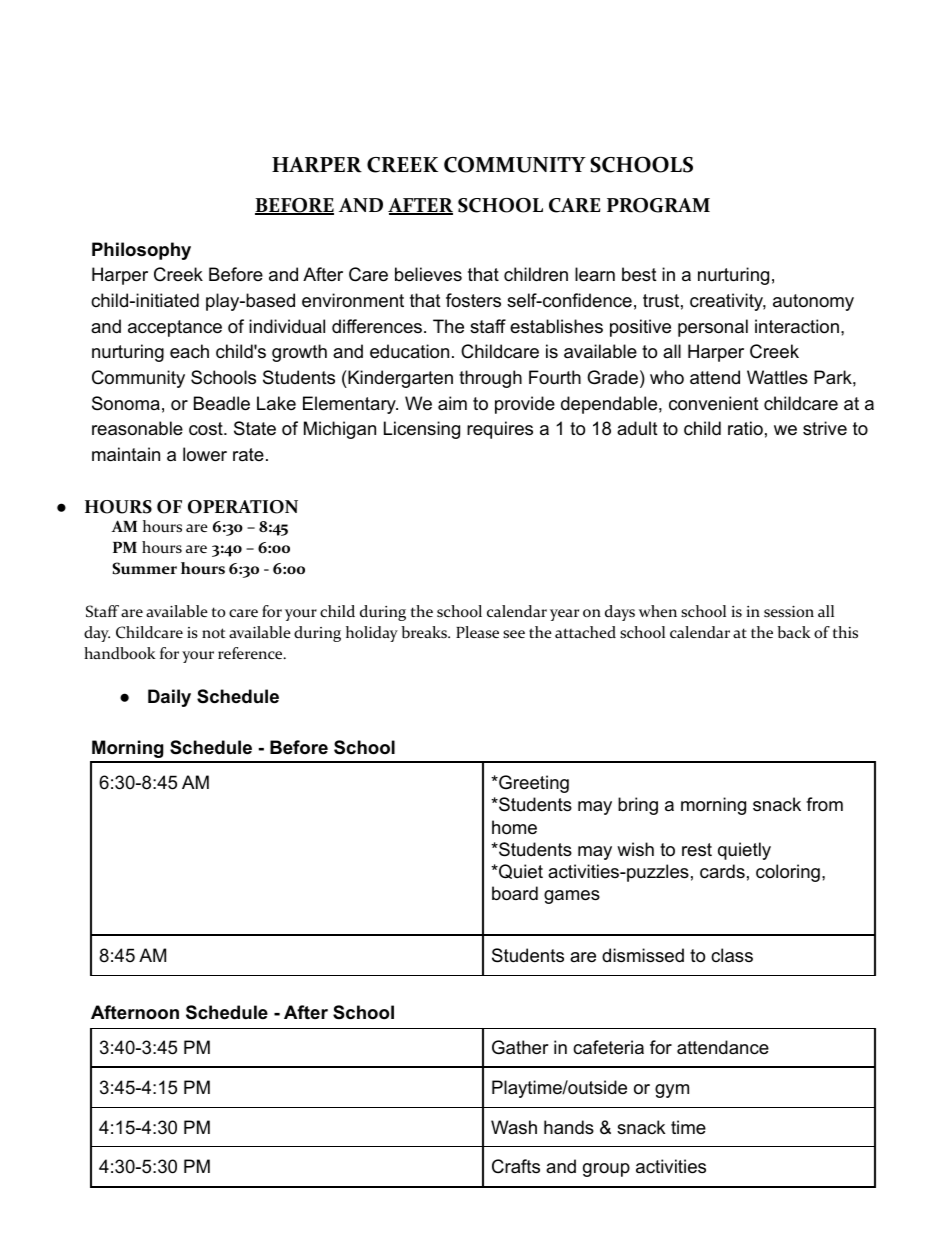  What do you see at coordinates (794, 632) in the image?
I see `back` at bounding box center [794, 632].
